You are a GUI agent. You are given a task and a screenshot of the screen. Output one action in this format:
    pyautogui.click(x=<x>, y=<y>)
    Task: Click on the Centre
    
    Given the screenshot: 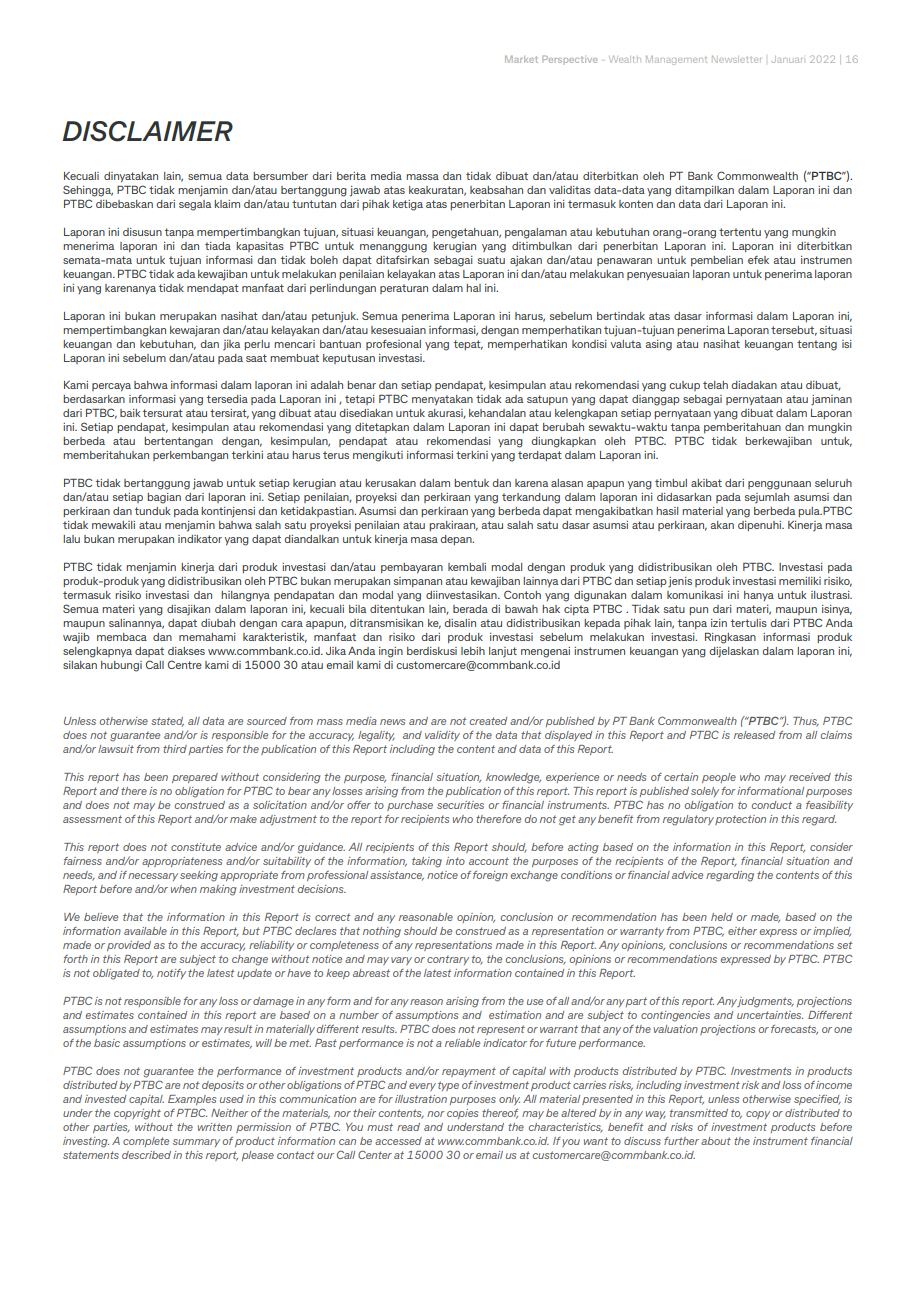 What is the action you would take?
    pyautogui.click(x=185, y=664)
